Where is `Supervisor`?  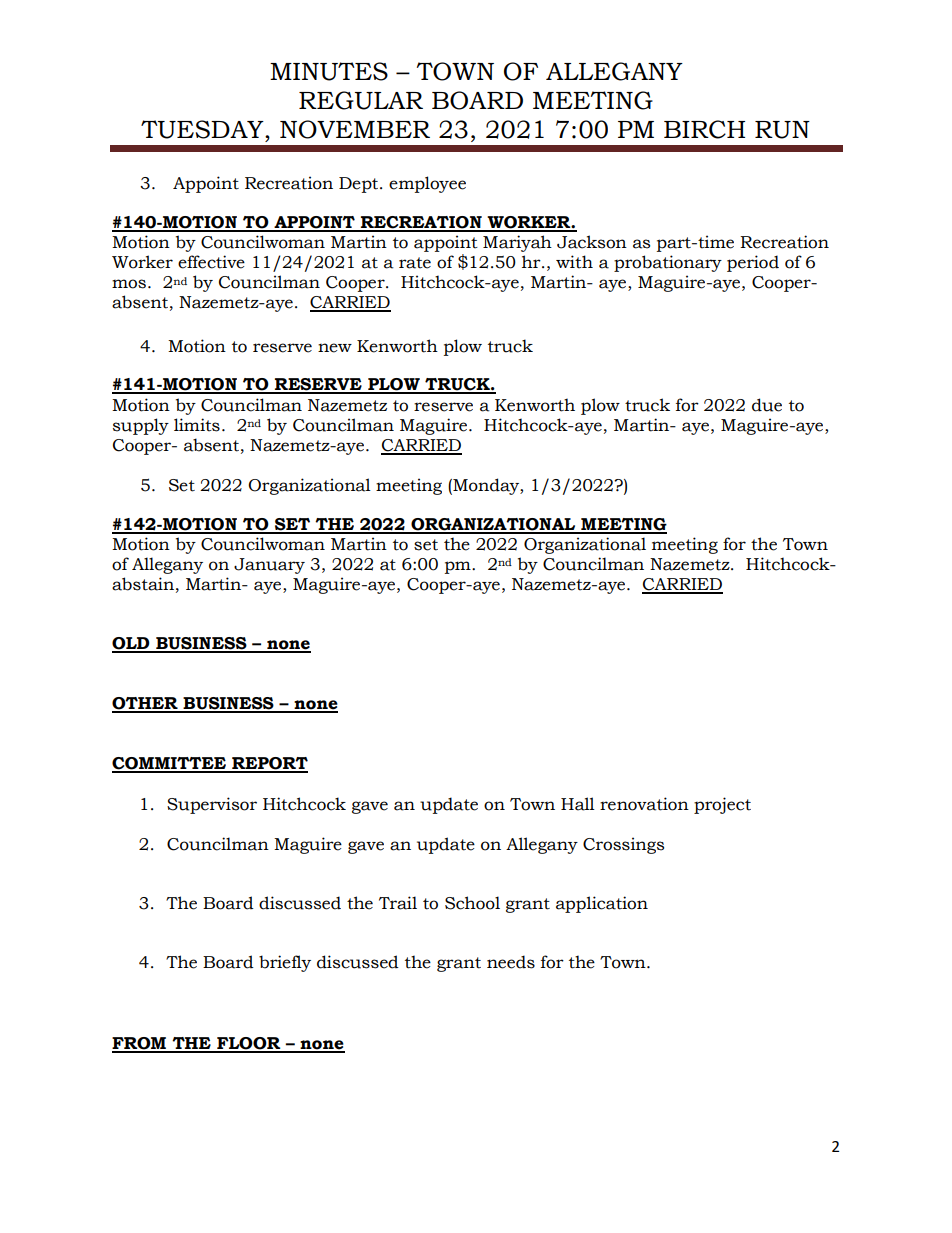
Supervisor is located at coordinates (212, 805).
